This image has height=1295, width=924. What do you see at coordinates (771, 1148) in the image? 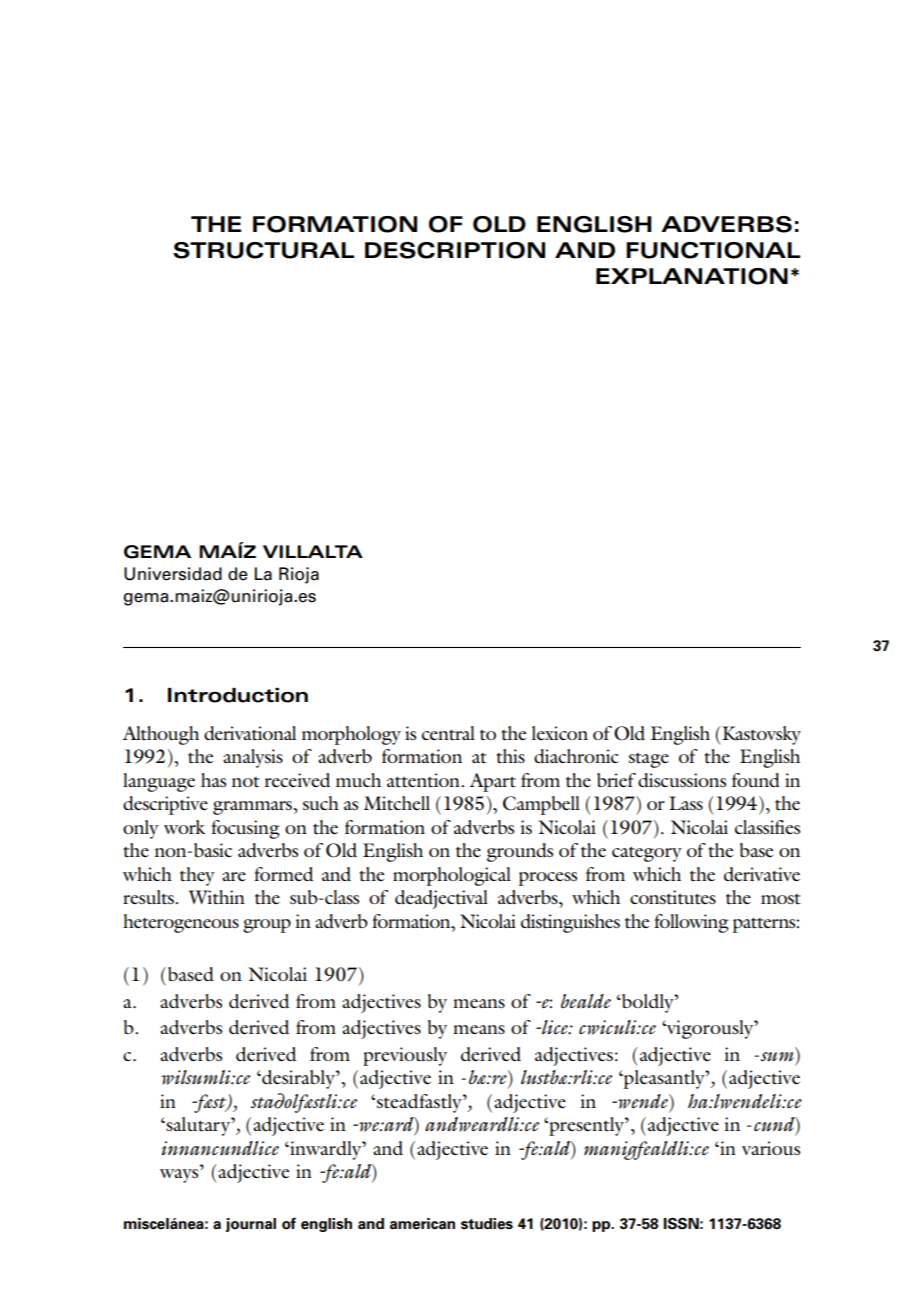
I see `various` at bounding box center [771, 1148].
